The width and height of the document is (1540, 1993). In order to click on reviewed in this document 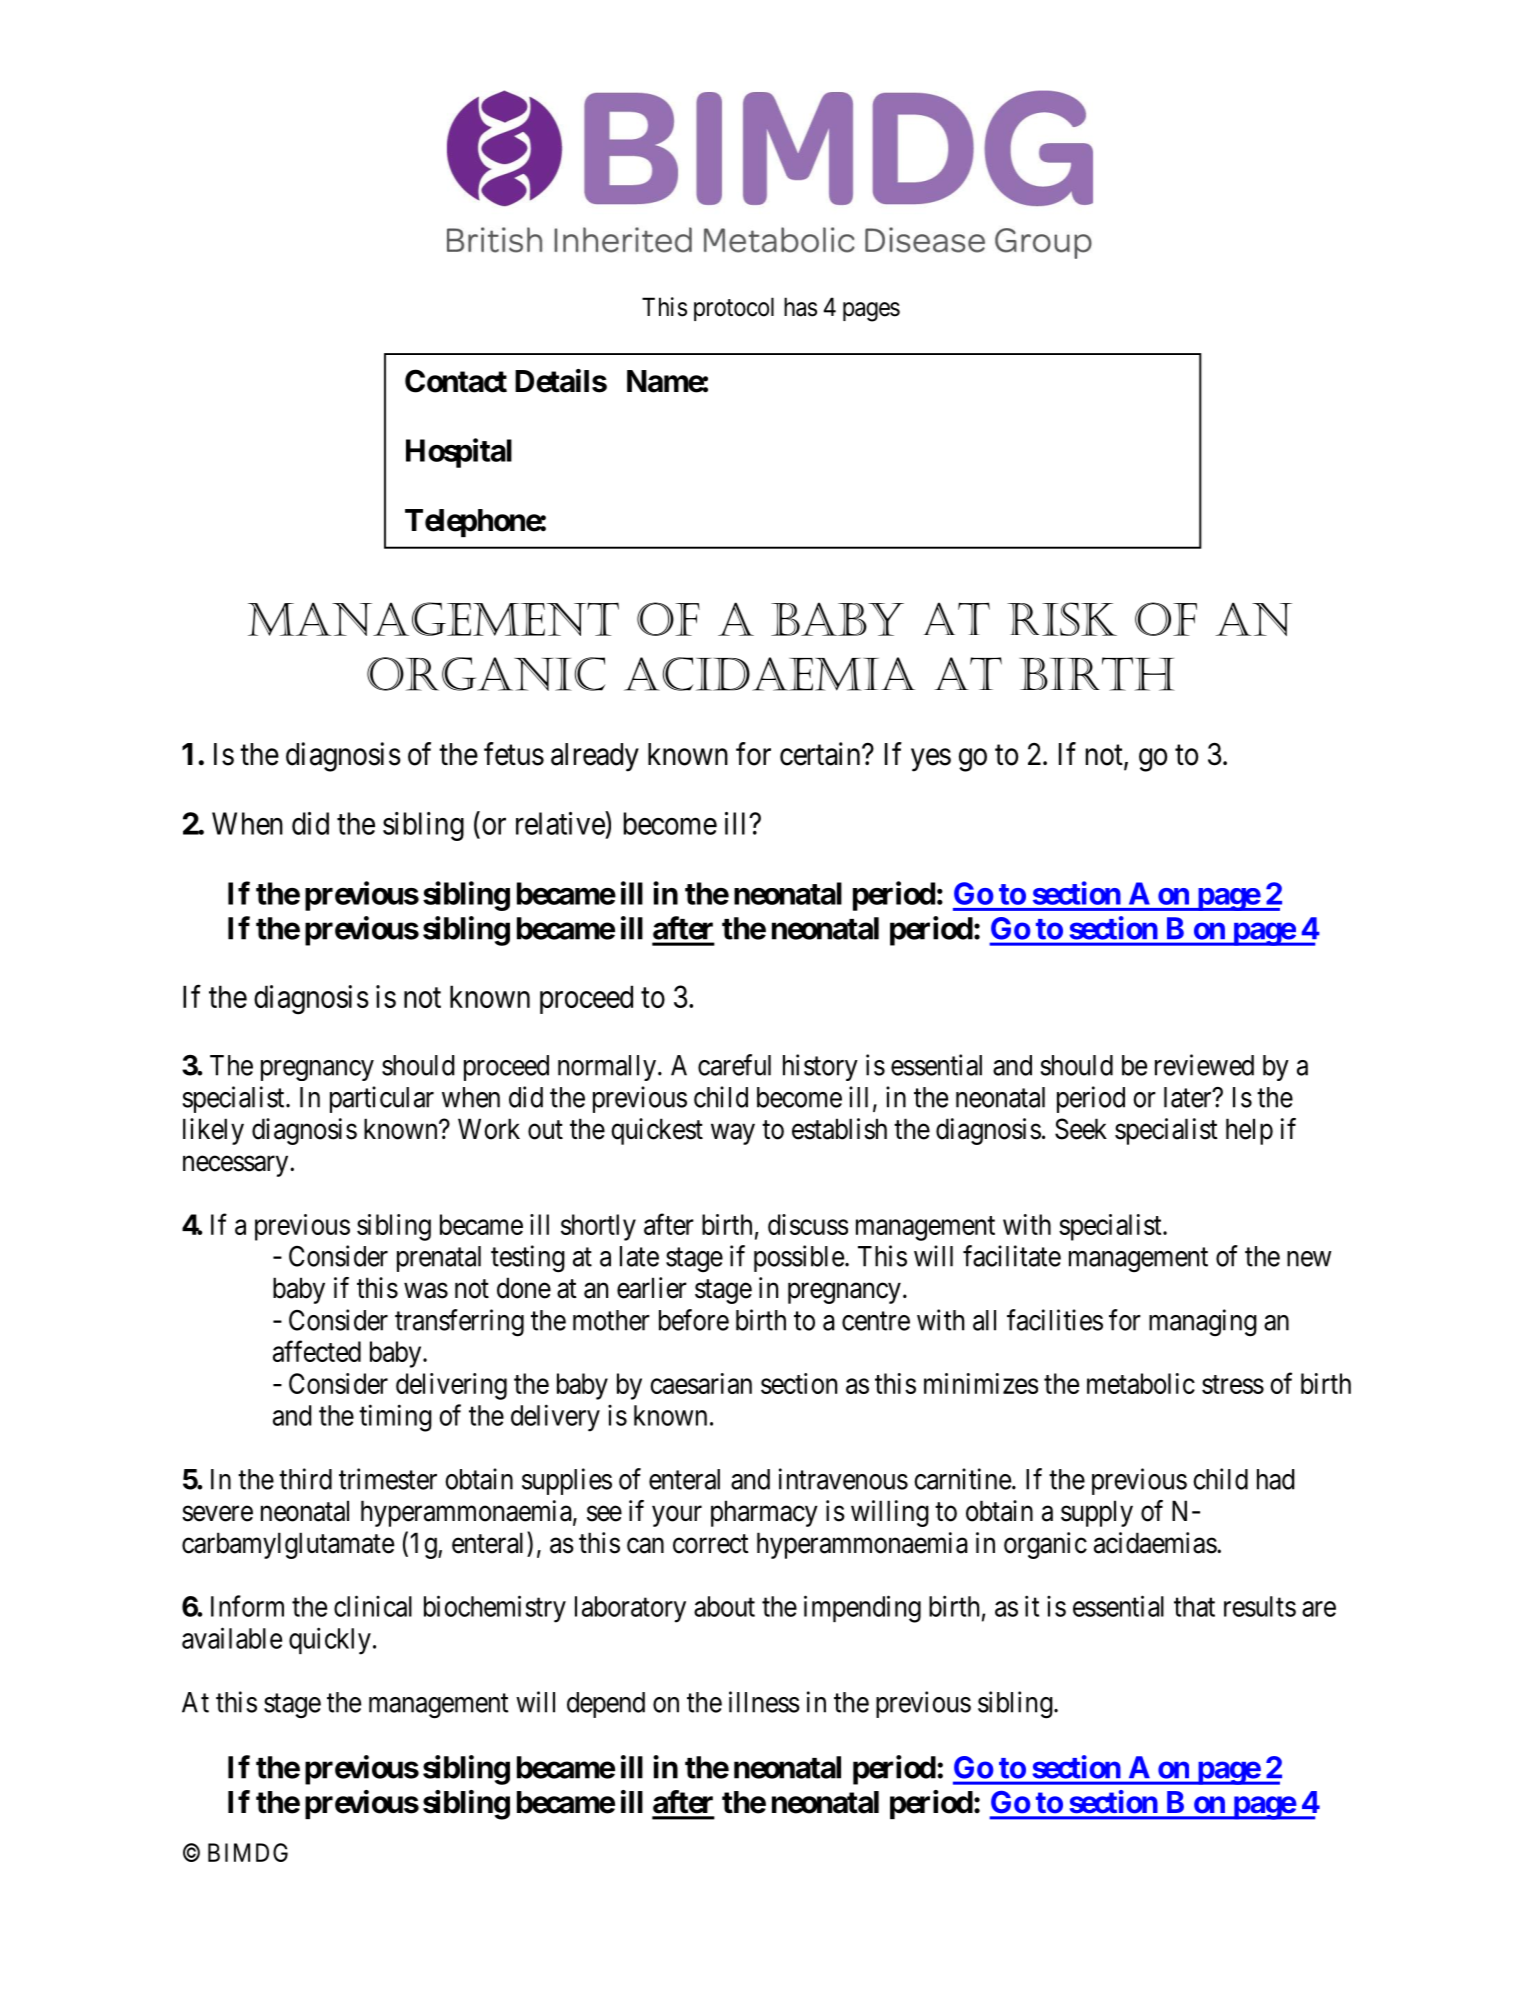, I will do `click(1204, 1065)`.
